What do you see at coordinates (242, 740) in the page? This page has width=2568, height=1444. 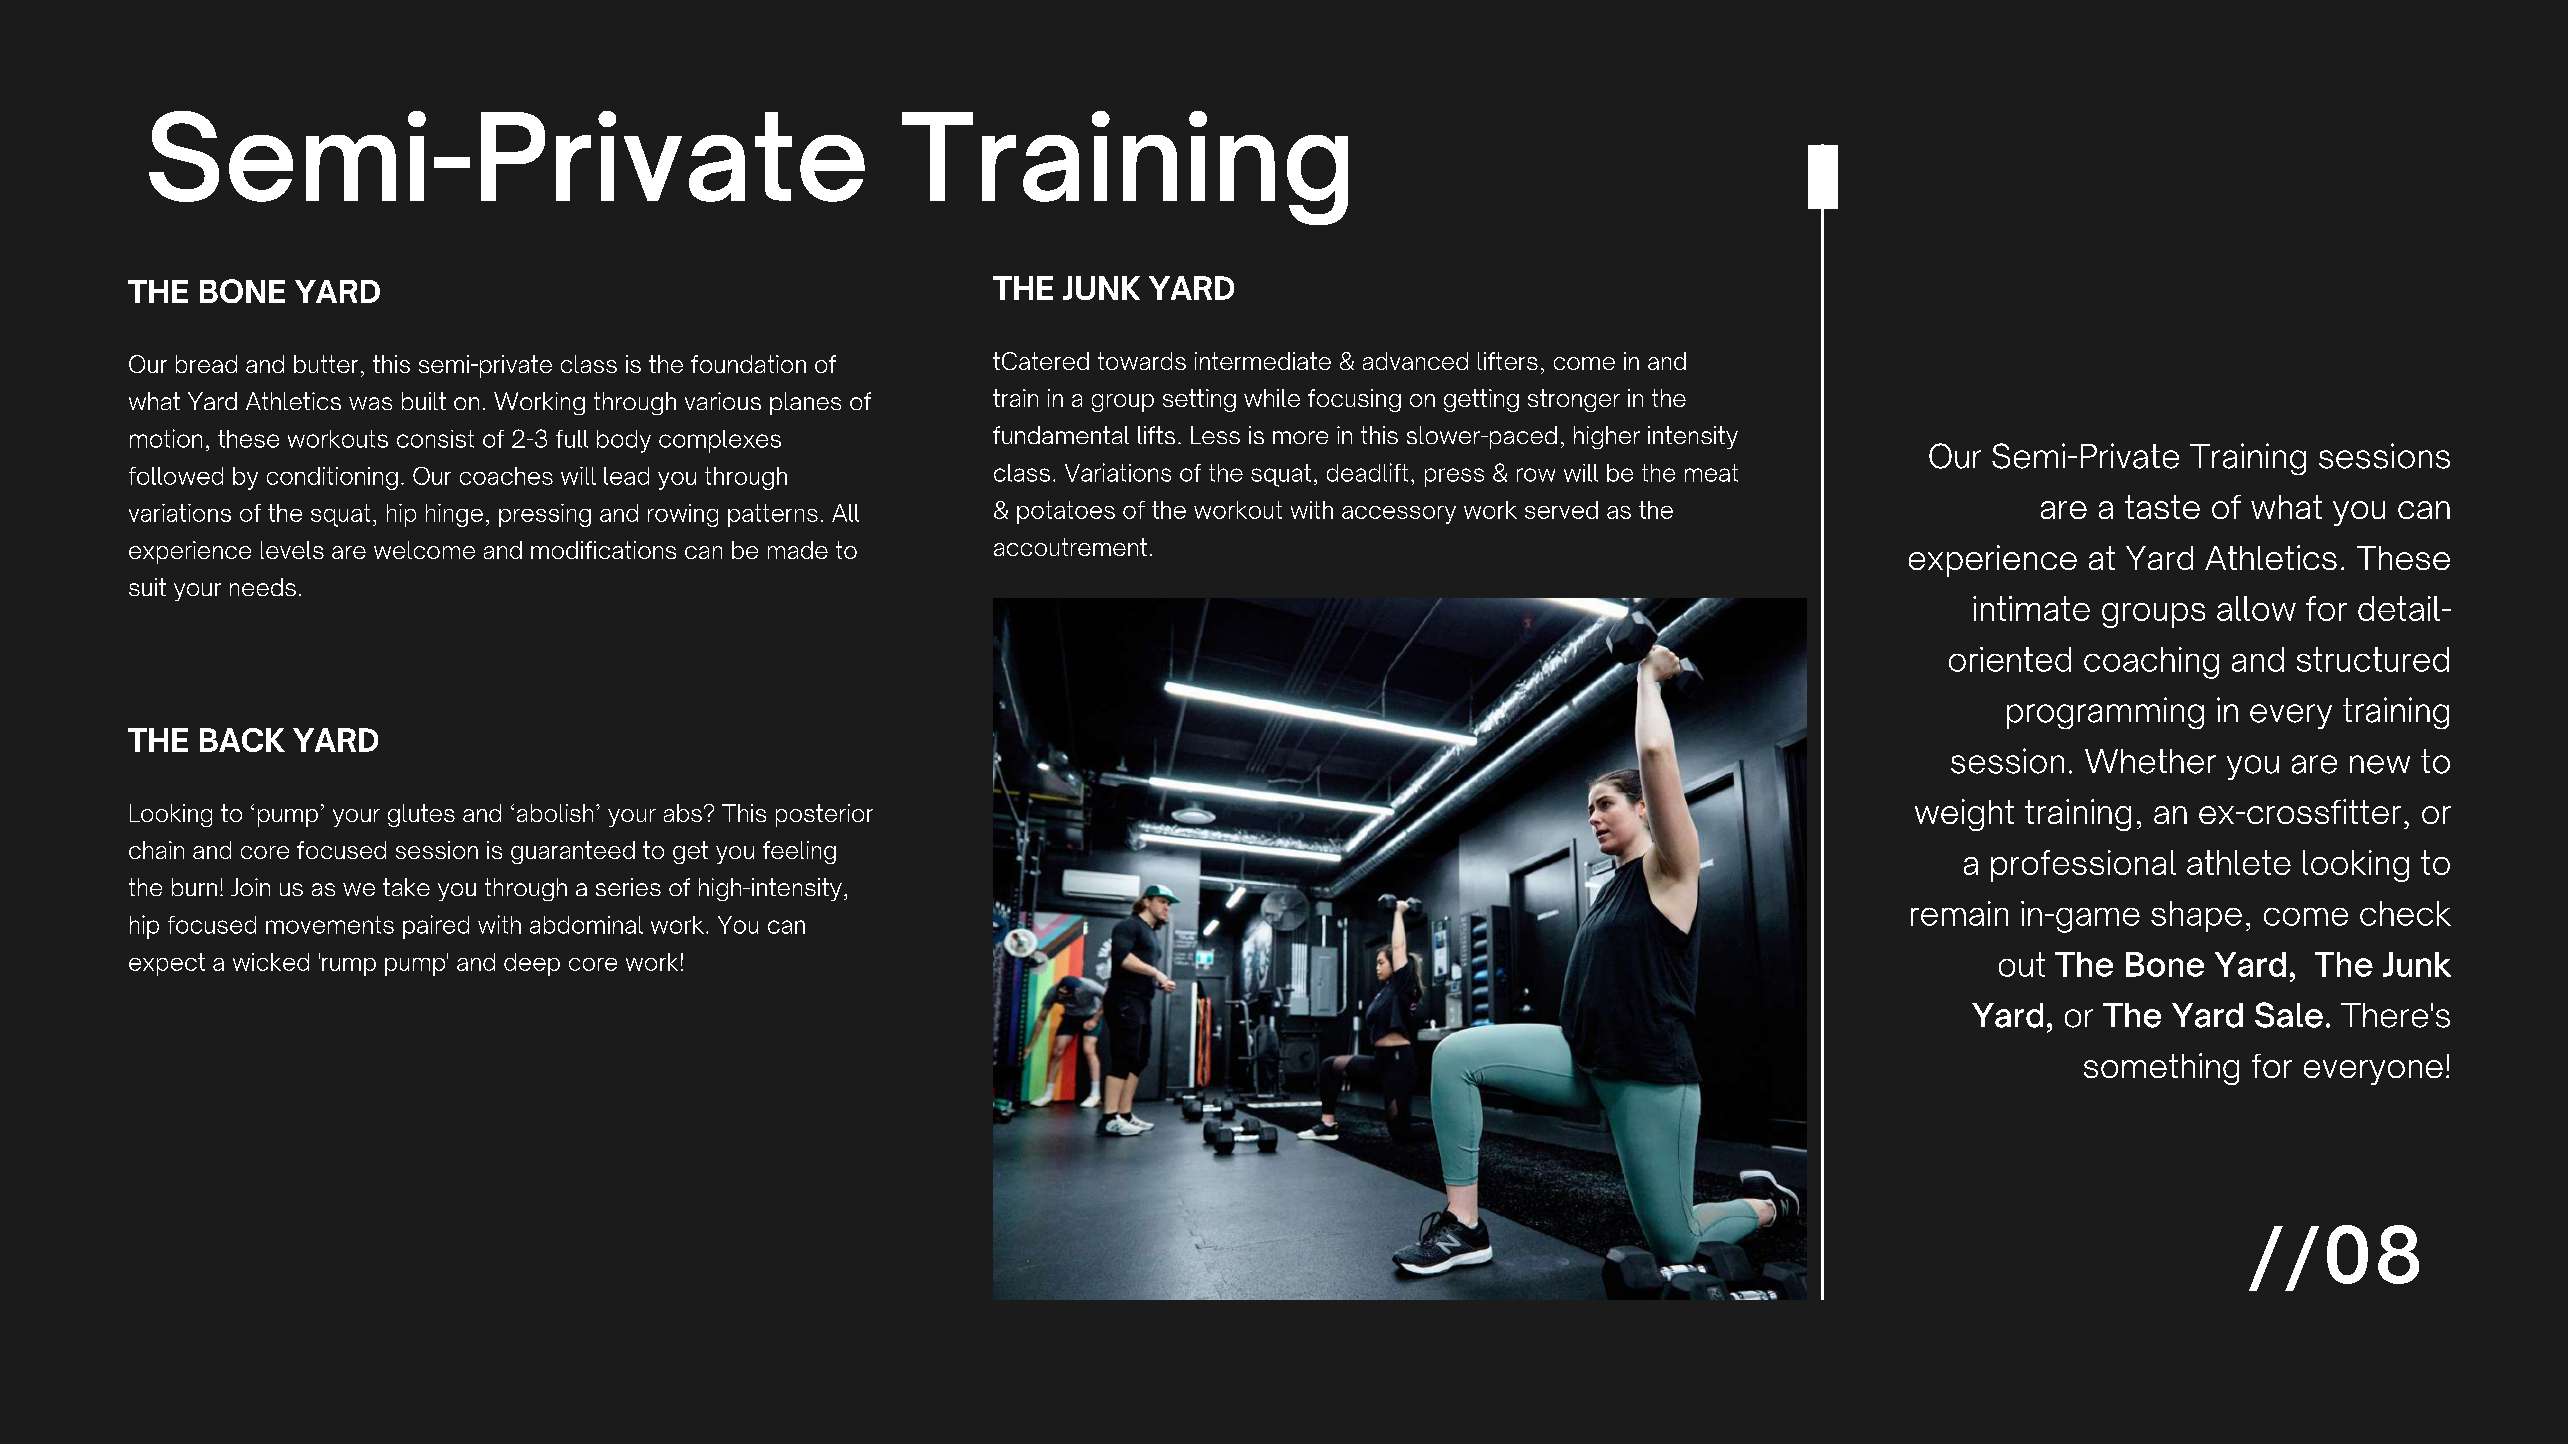 I see `BACK` at bounding box center [242, 740].
